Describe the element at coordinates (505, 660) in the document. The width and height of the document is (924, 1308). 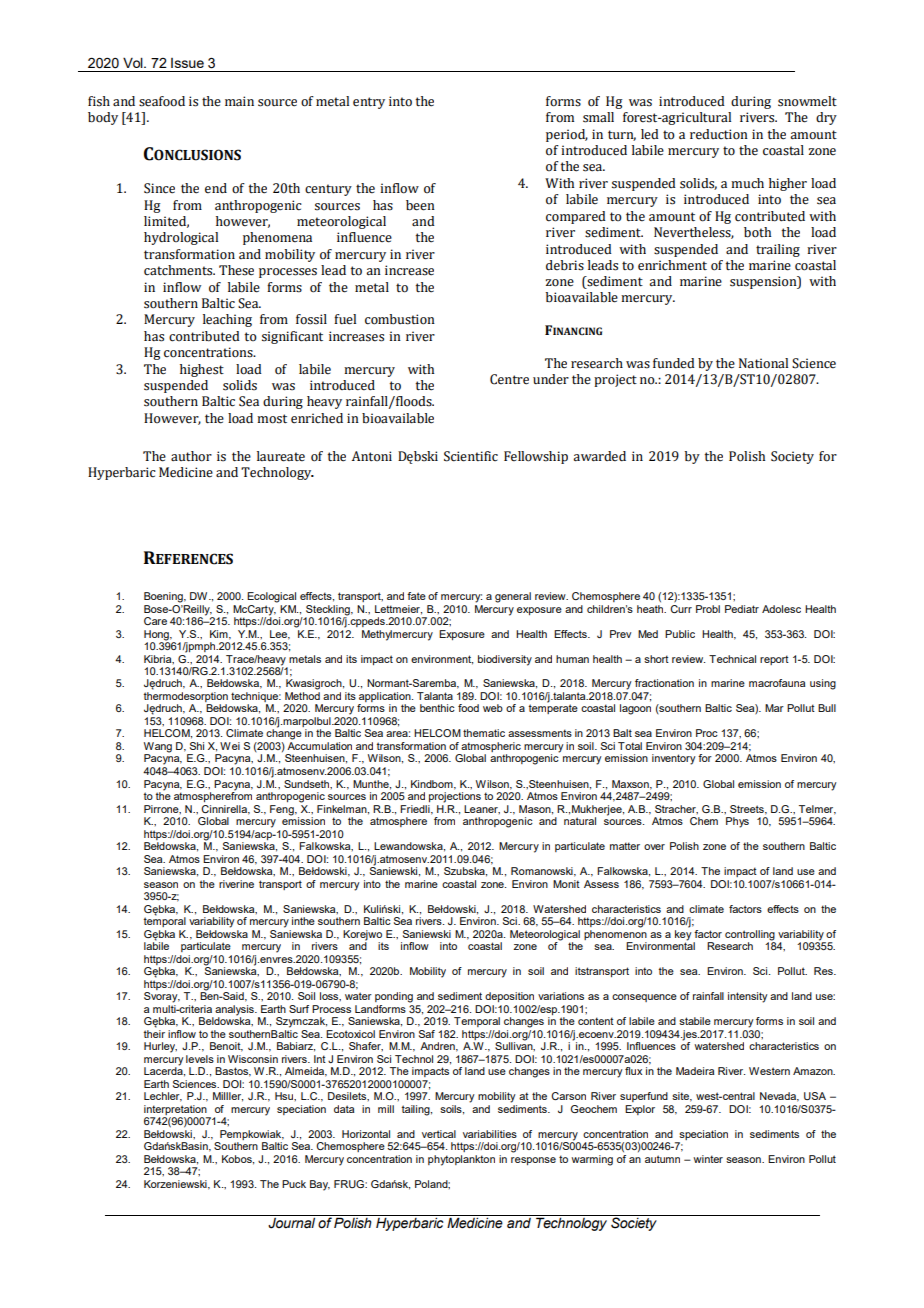
I see `biodiversity` at that location.
